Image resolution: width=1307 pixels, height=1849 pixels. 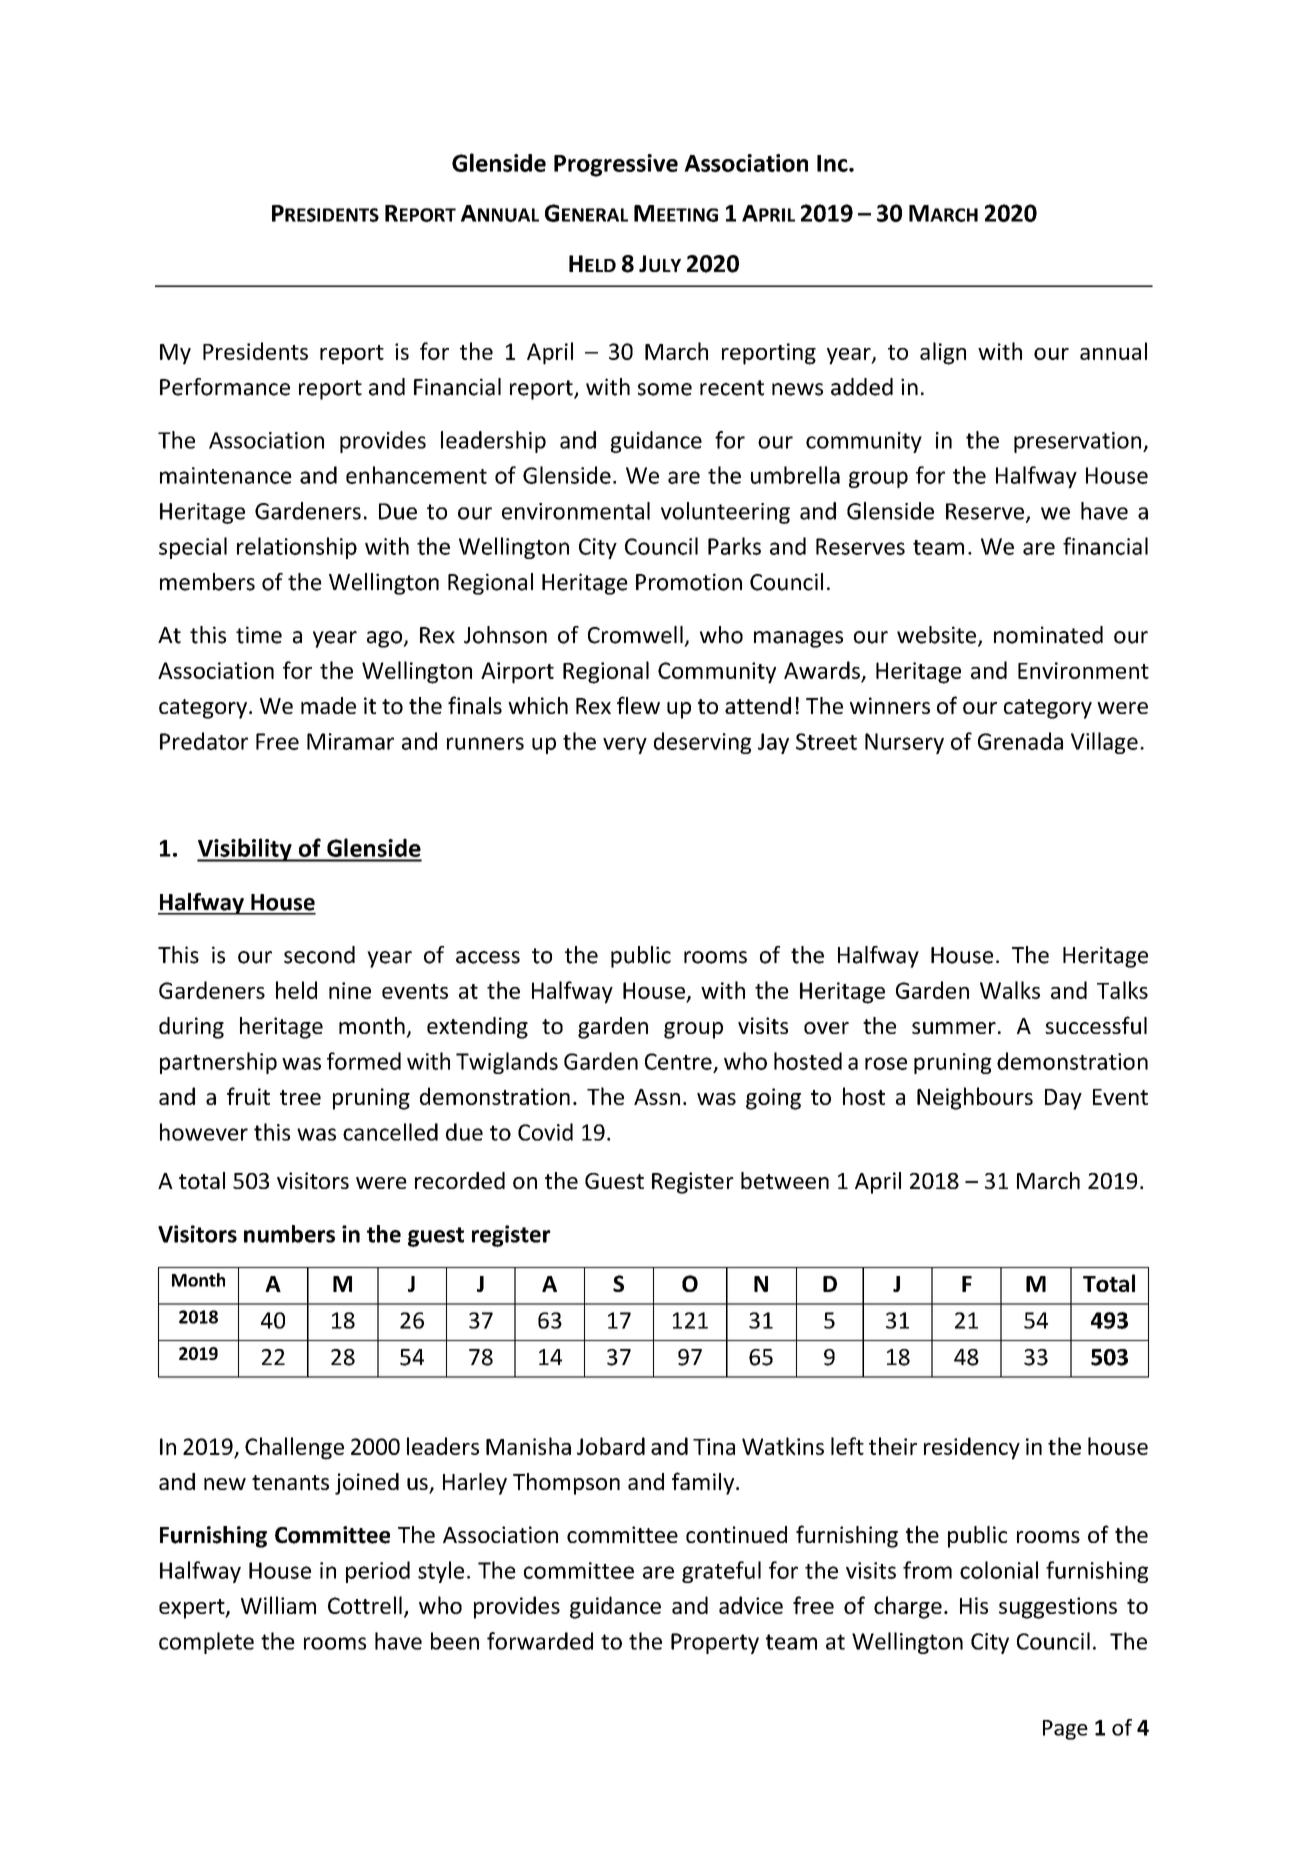 I want to click on Walks, so click(x=1010, y=990).
